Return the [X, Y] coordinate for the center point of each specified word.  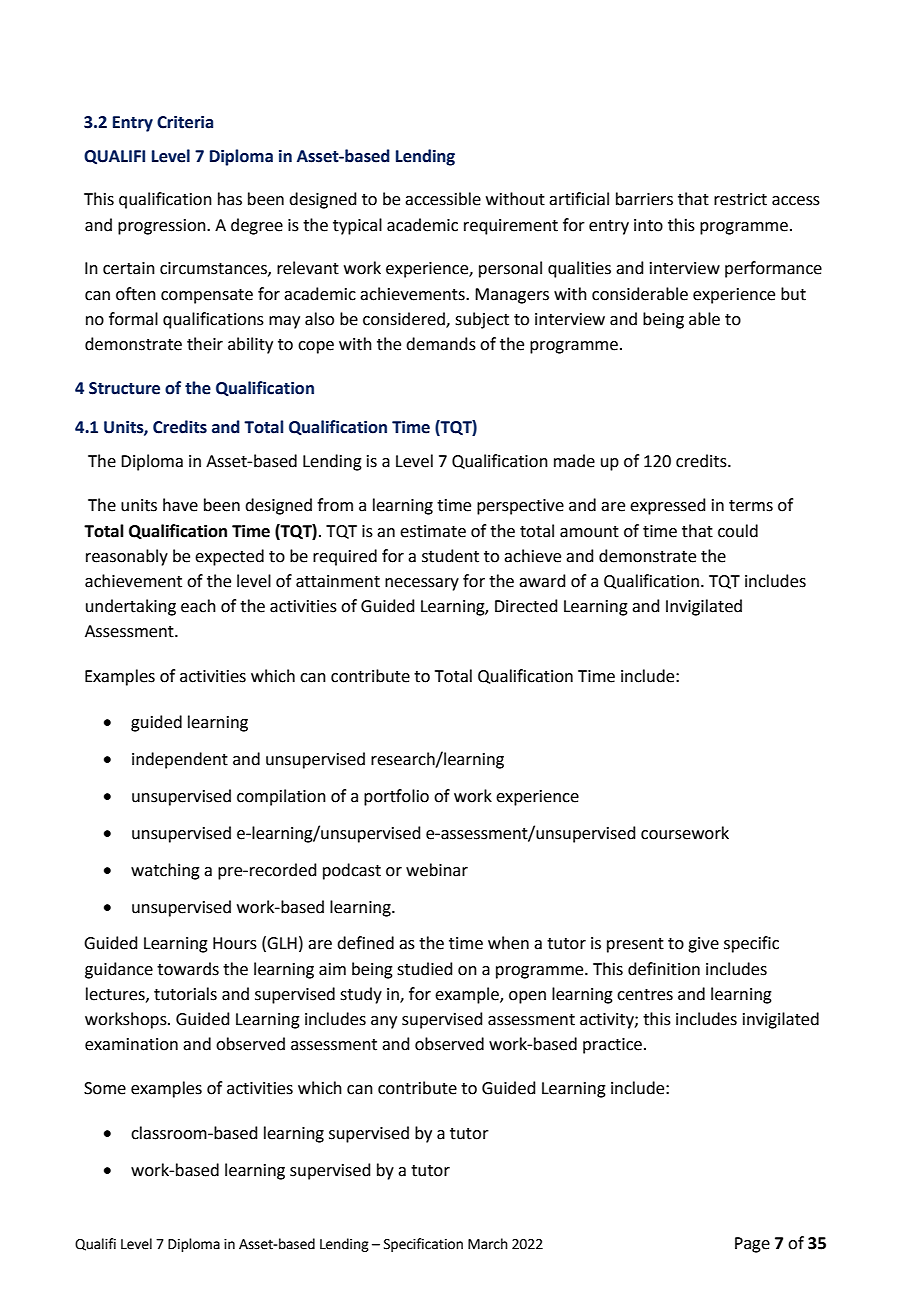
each [198, 606]
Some [105, 1088]
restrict [740, 199]
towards [188, 969]
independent [180, 760]
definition [664, 969]
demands [441, 344]
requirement [511, 227]
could [738, 531]
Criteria [185, 122]
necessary [422, 584]
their [205, 344]
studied [425, 969]
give [703, 945]
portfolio [396, 797]
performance [773, 269]
